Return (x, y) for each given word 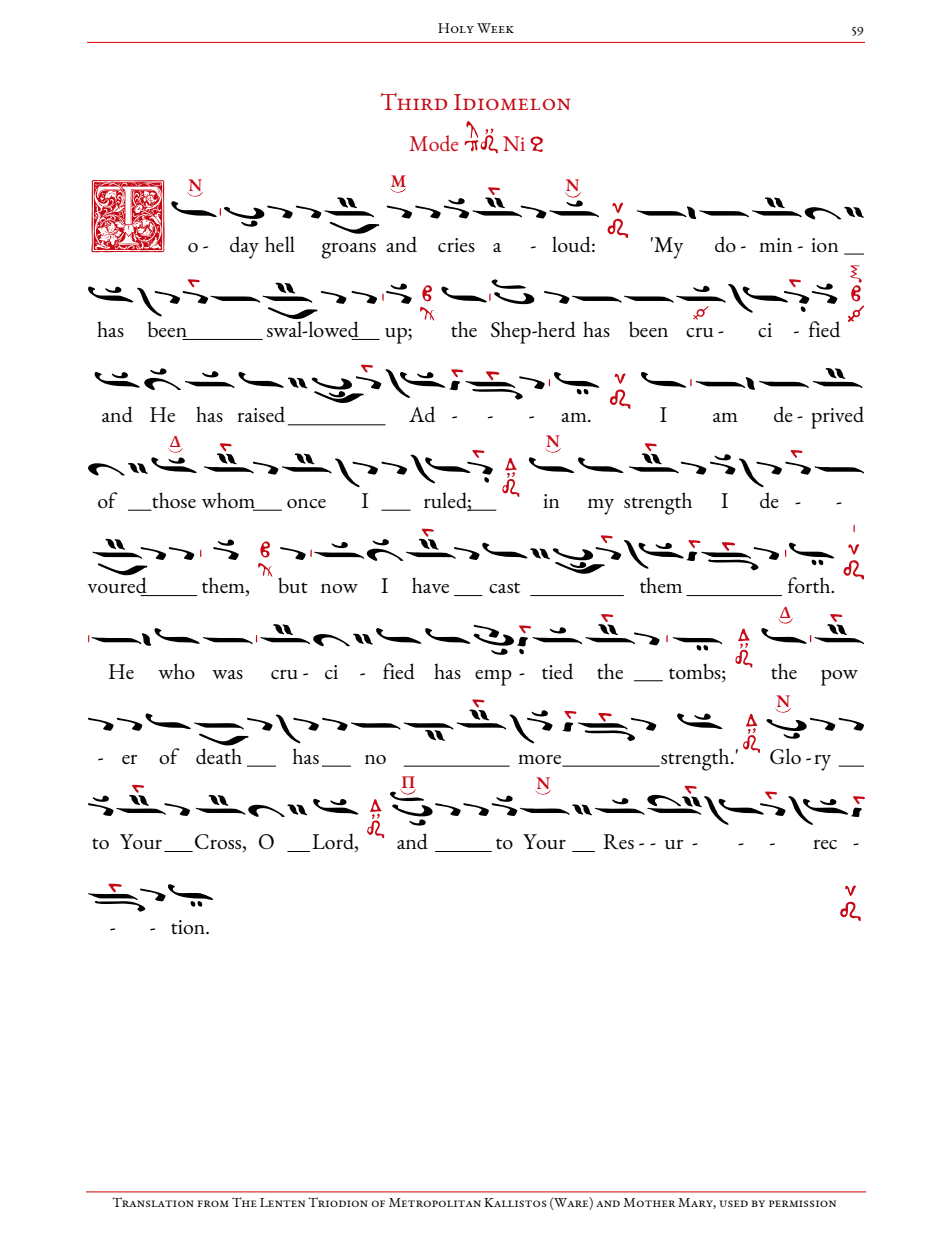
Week (495, 28)
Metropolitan (435, 1202)
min (775, 245)
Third (414, 101)
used (733, 1203)
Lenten (282, 1202)
